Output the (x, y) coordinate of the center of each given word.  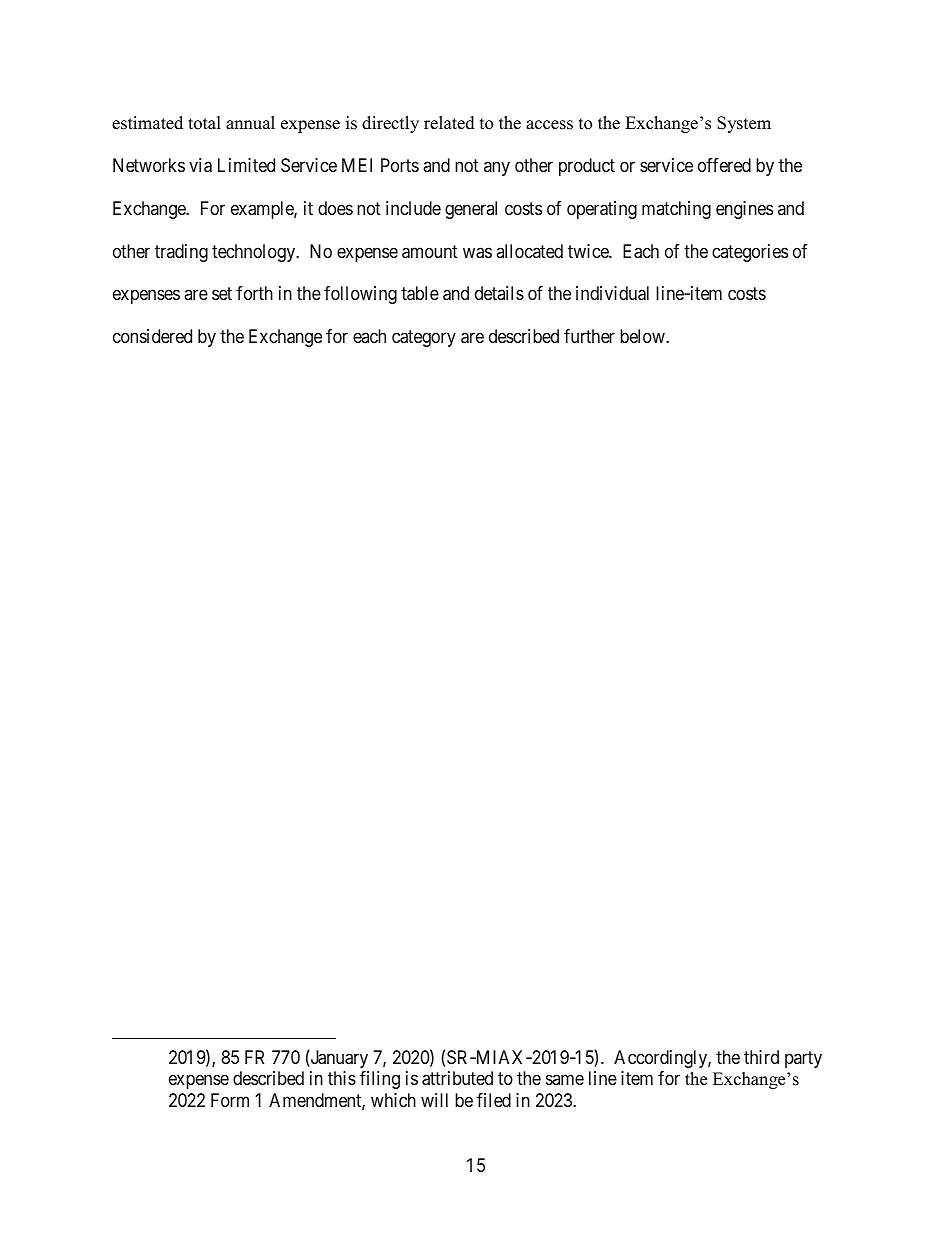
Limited (246, 165)
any (497, 168)
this (342, 1078)
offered (724, 165)
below (643, 336)
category (424, 339)
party (803, 1059)
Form (230, 1100)
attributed (457, 1078)
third (761, 1057)
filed (494, 1100)
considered (152, 336)
